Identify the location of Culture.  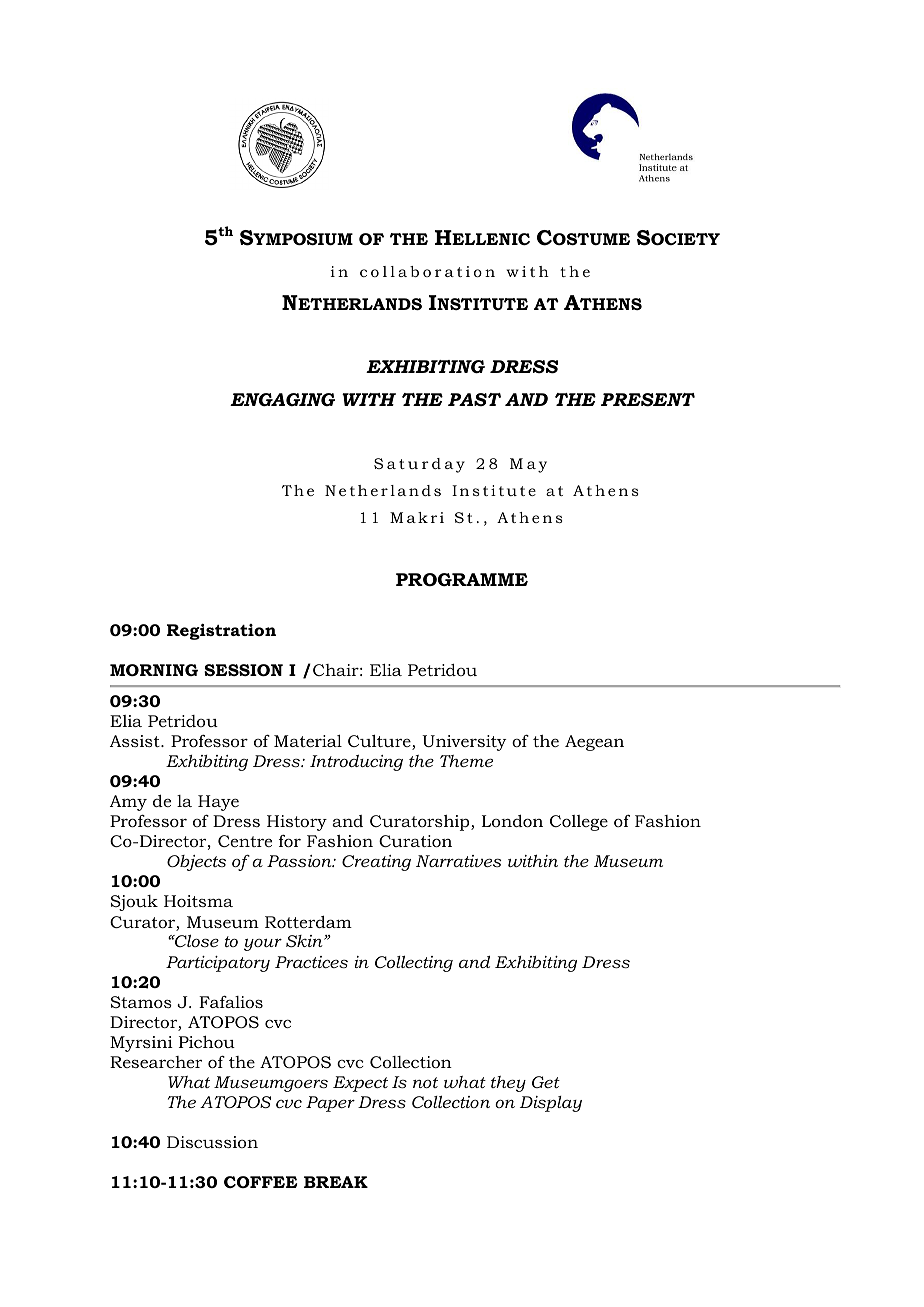
(380, 742).
